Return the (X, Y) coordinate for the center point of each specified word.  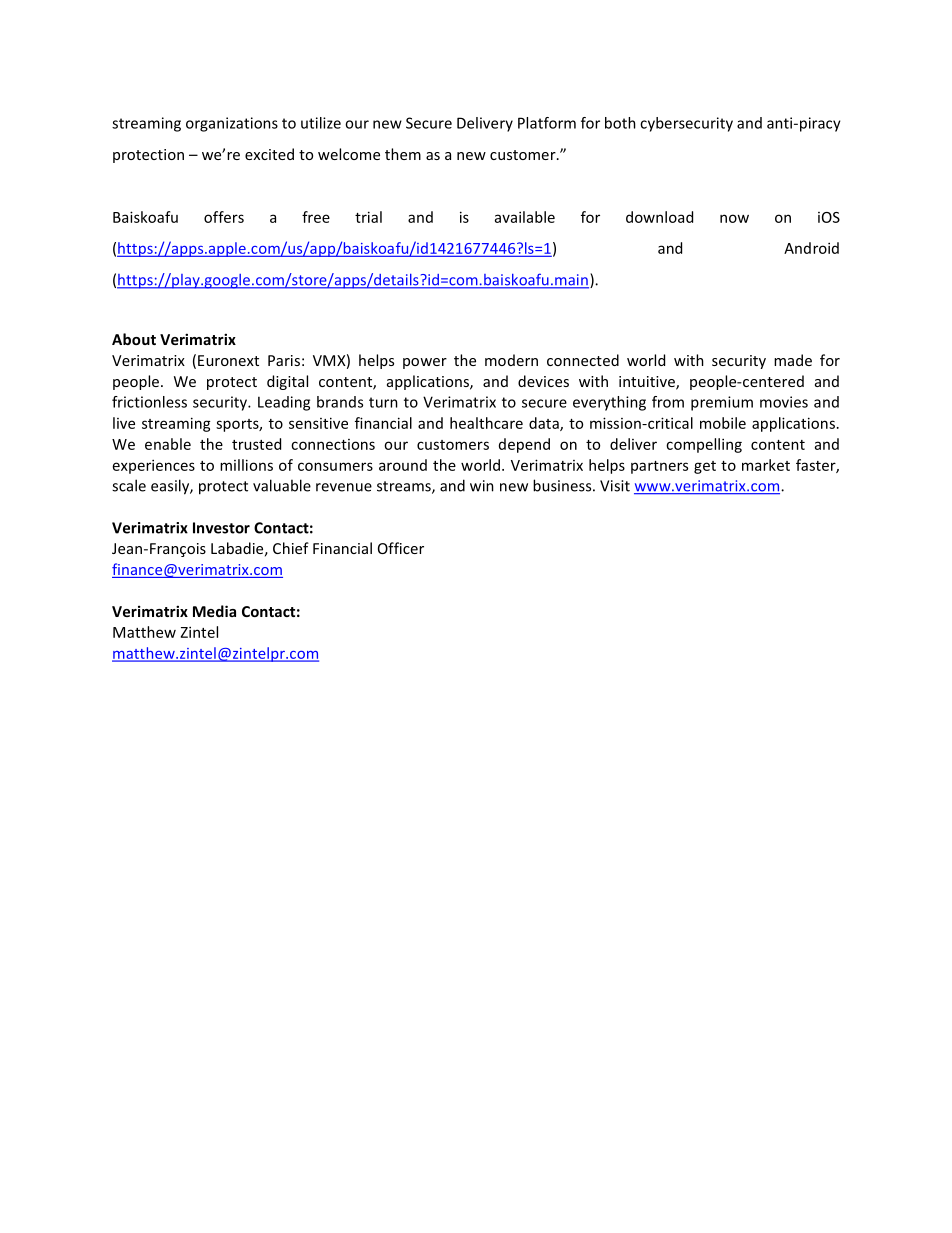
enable (168, 444)
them (403, 154)
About (134, 339)
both (620, 123)
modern (511, 360)
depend (524, 445)
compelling (704, 445)
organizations (232, 124)
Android (811, 248)
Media (214, 611)
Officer (401, 548)
